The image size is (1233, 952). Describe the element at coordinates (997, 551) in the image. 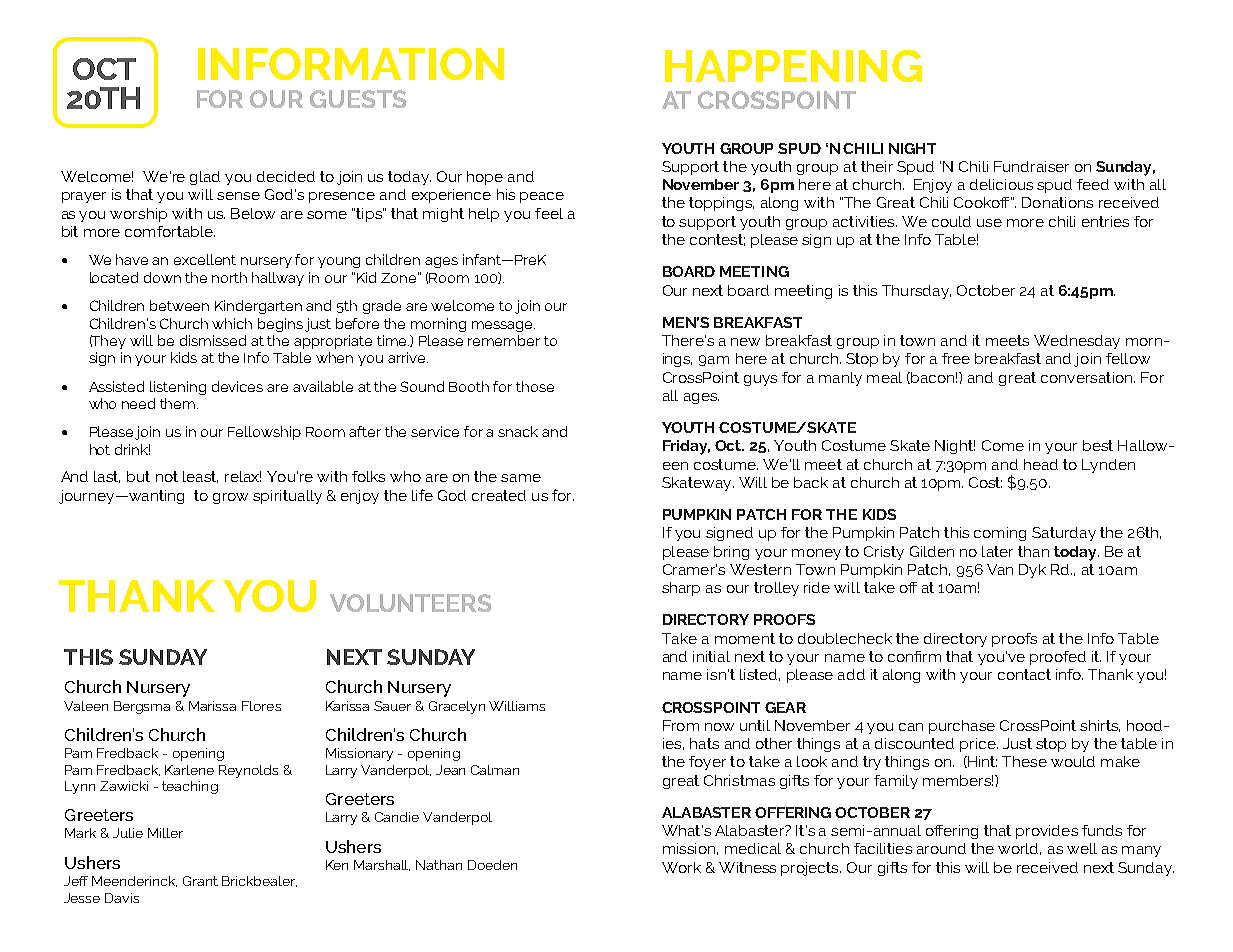

I see `later` at that location.
